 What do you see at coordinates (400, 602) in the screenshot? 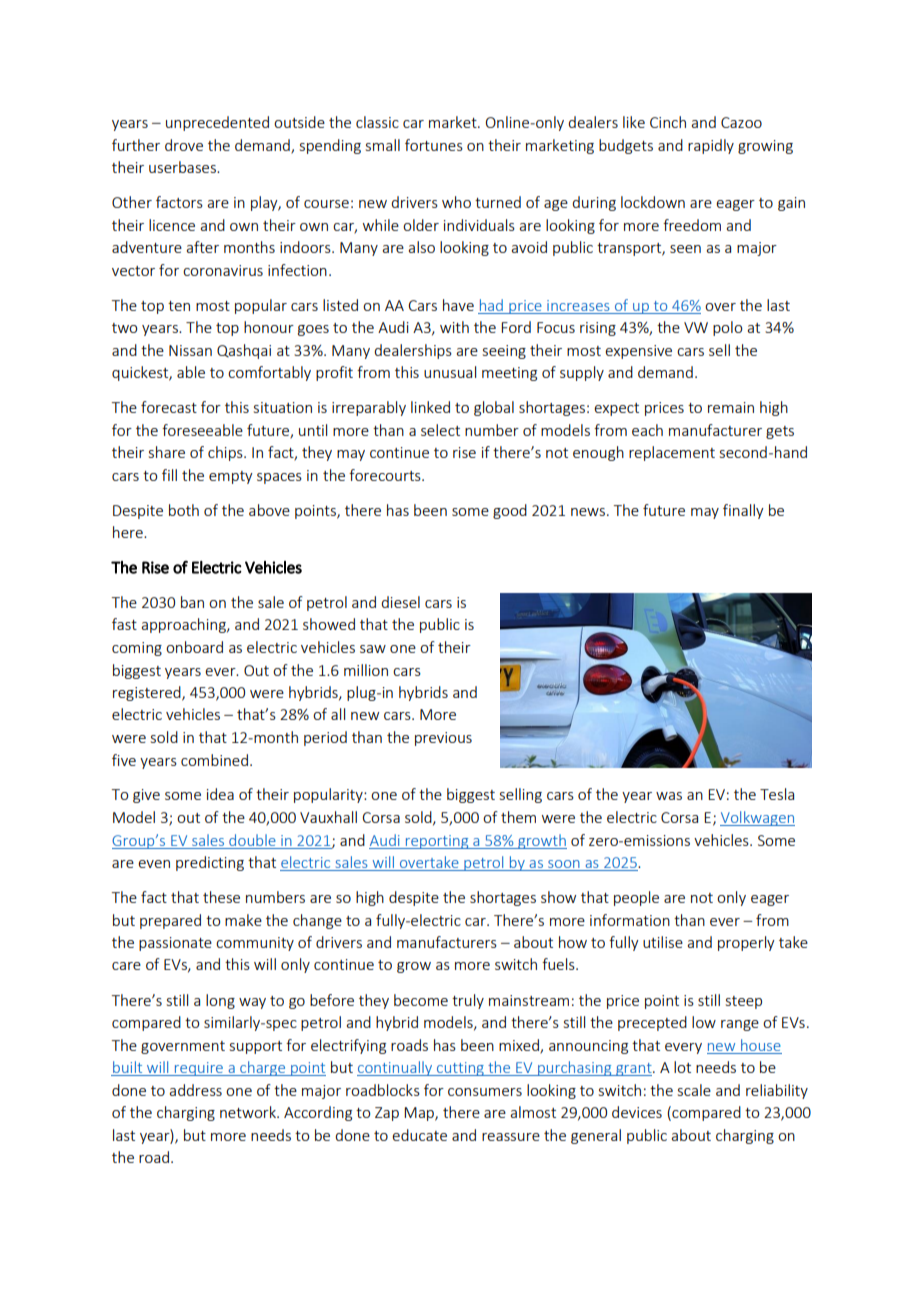
I see `diesel` at bounding box center [400, 602].
